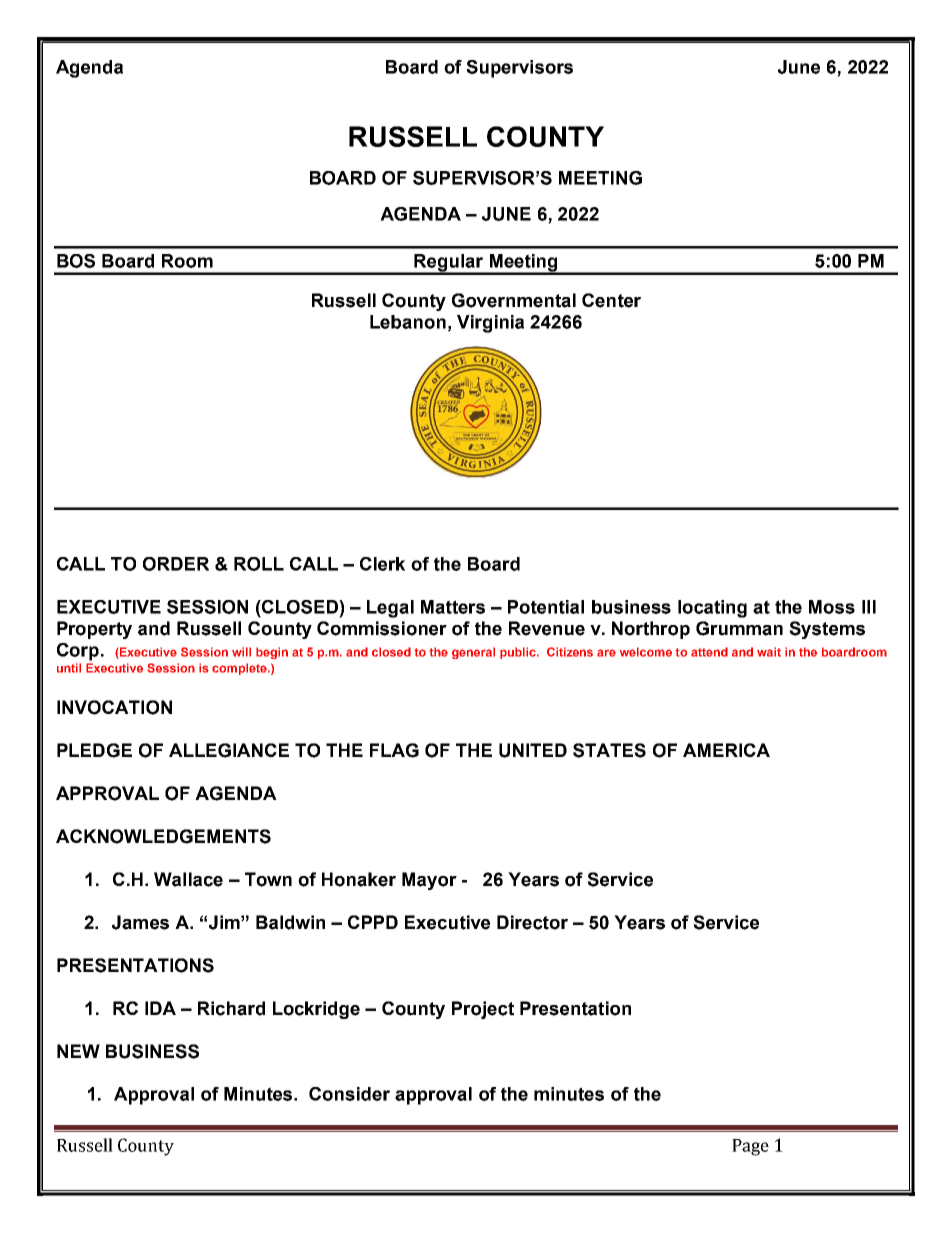  What do you see at coordinates (449, 264) in the screenshot?
I see `Regular` at bounding box center [449, 264].
